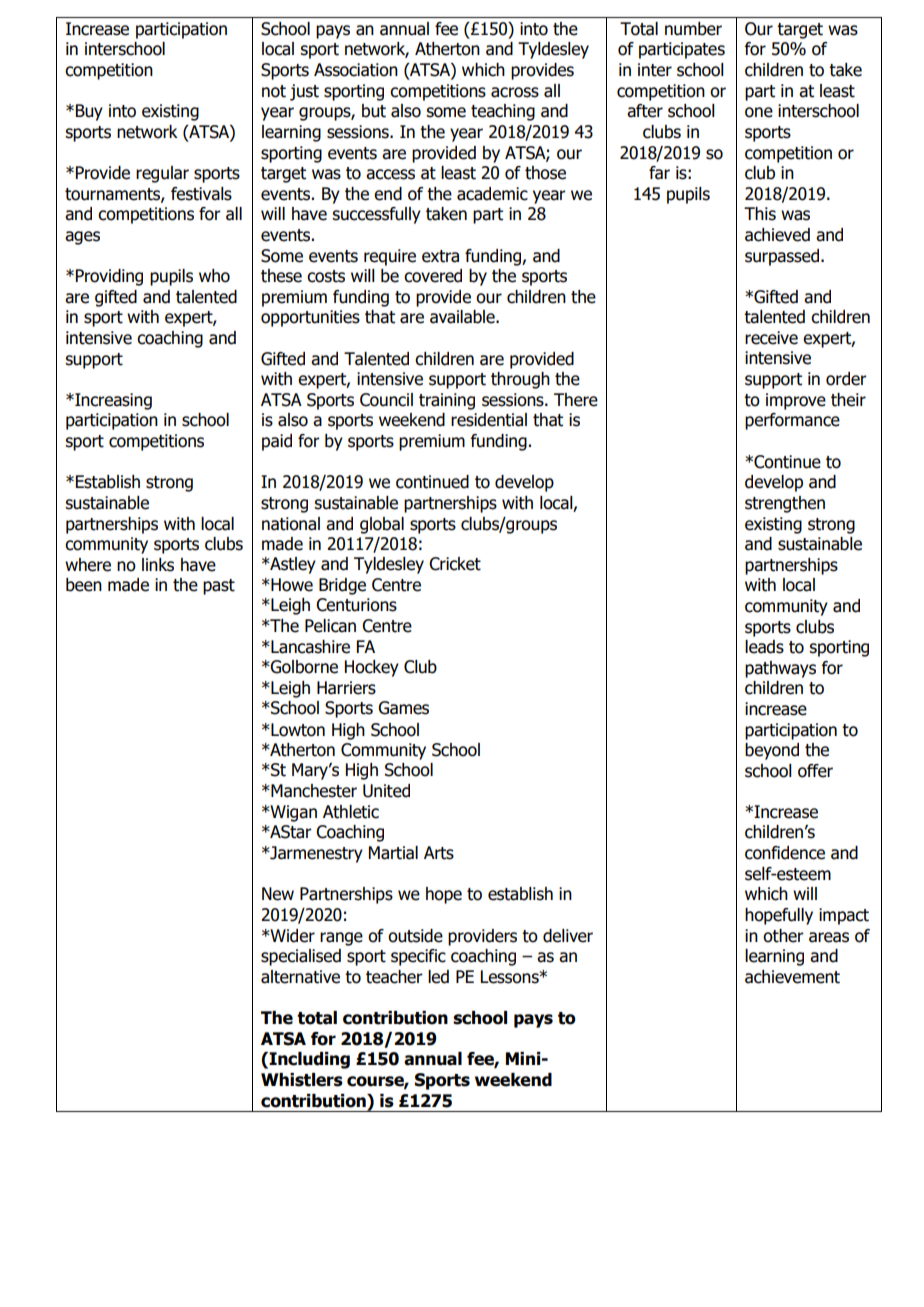  Describe the element at coordinates (382, 525) in the document. I see `global` at that location.
